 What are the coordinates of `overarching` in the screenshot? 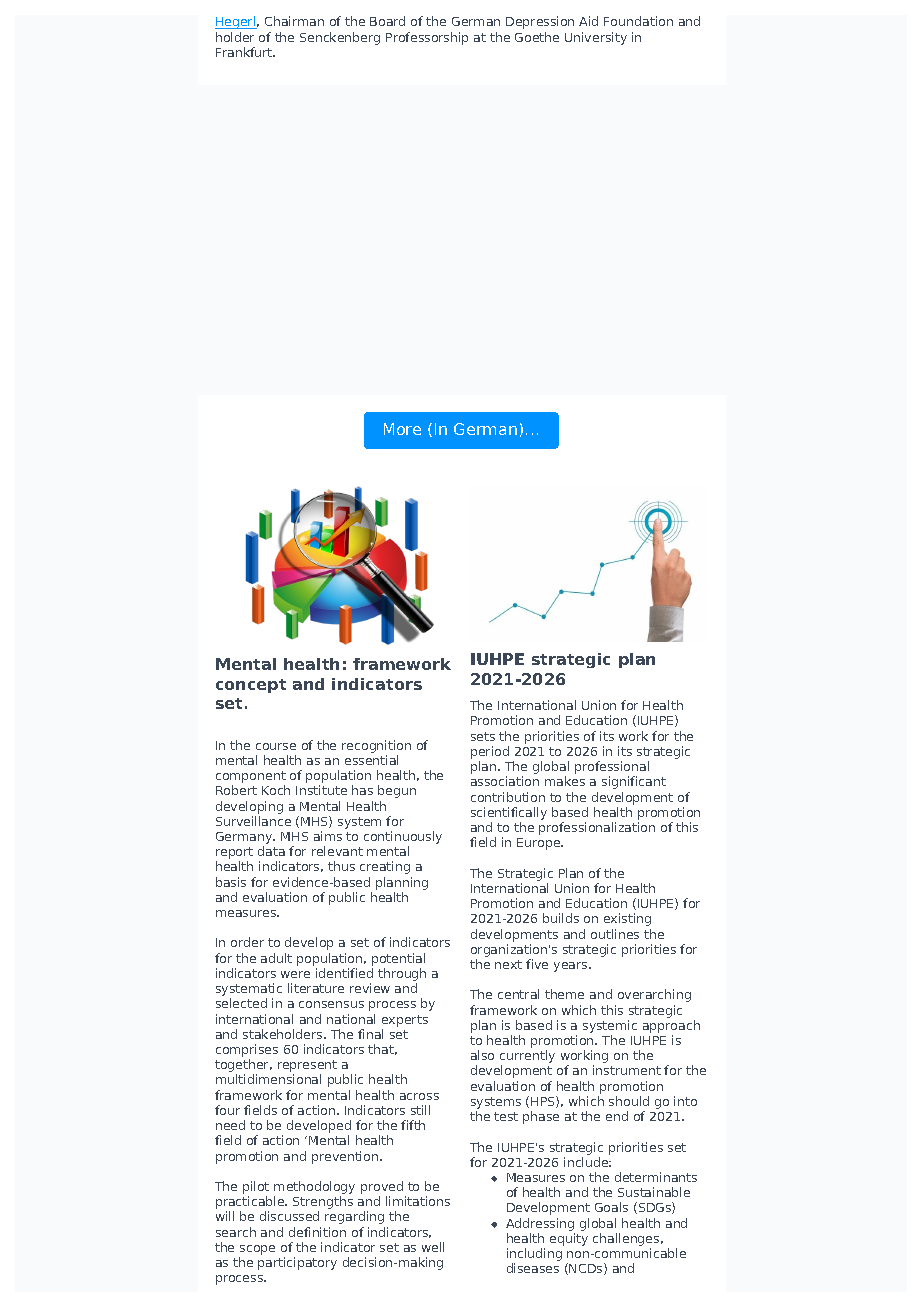 It's located at (654, 995).
